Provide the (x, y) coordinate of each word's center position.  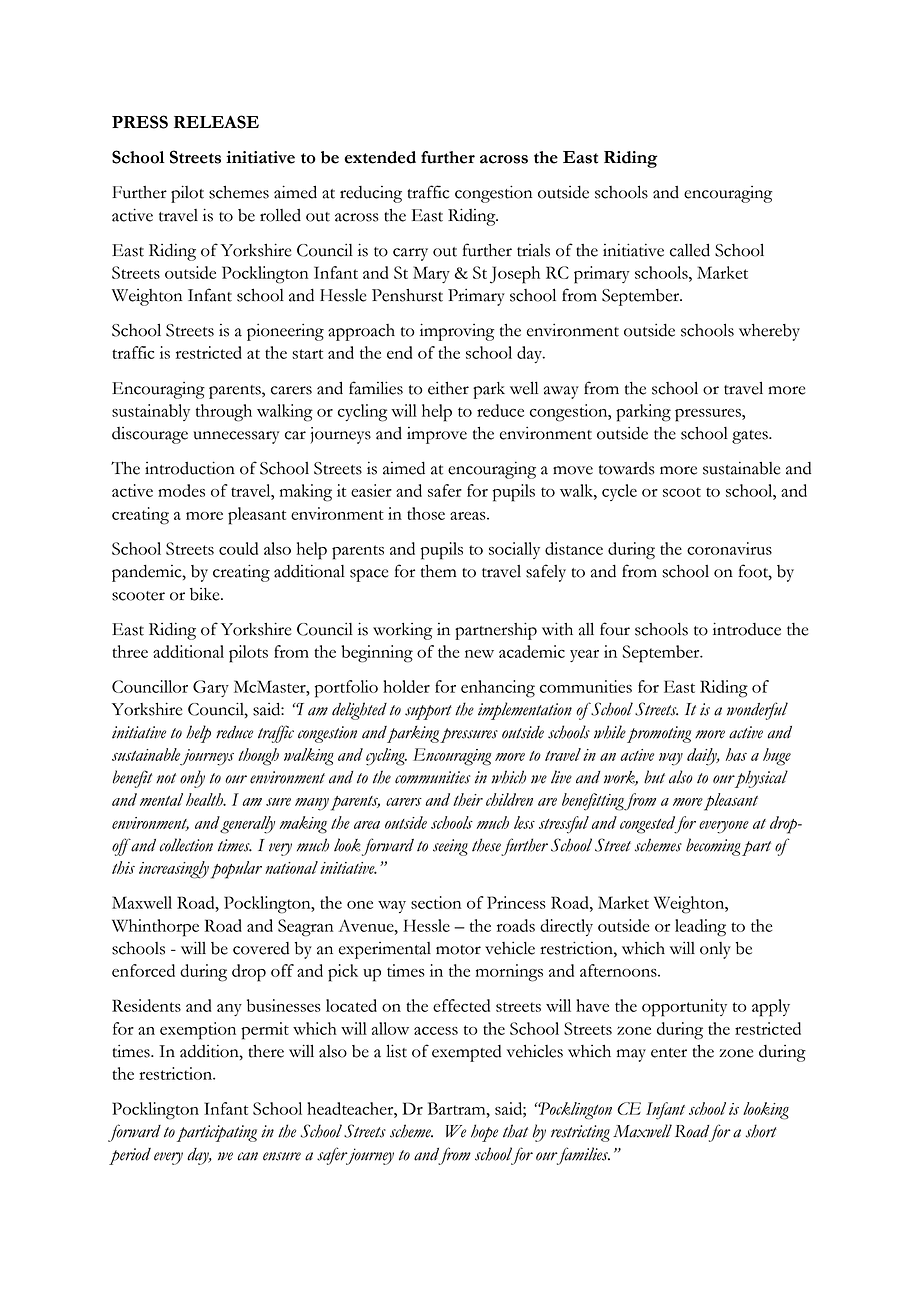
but (654, 777)
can (247, 1156)
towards (627, 468)
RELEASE (216, 122)
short (761, 1131)
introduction (190, 468)
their (468, 799)
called (690, 250)
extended (380, 157)
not (166, 778)
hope (484, 1133)
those (426, 513)
